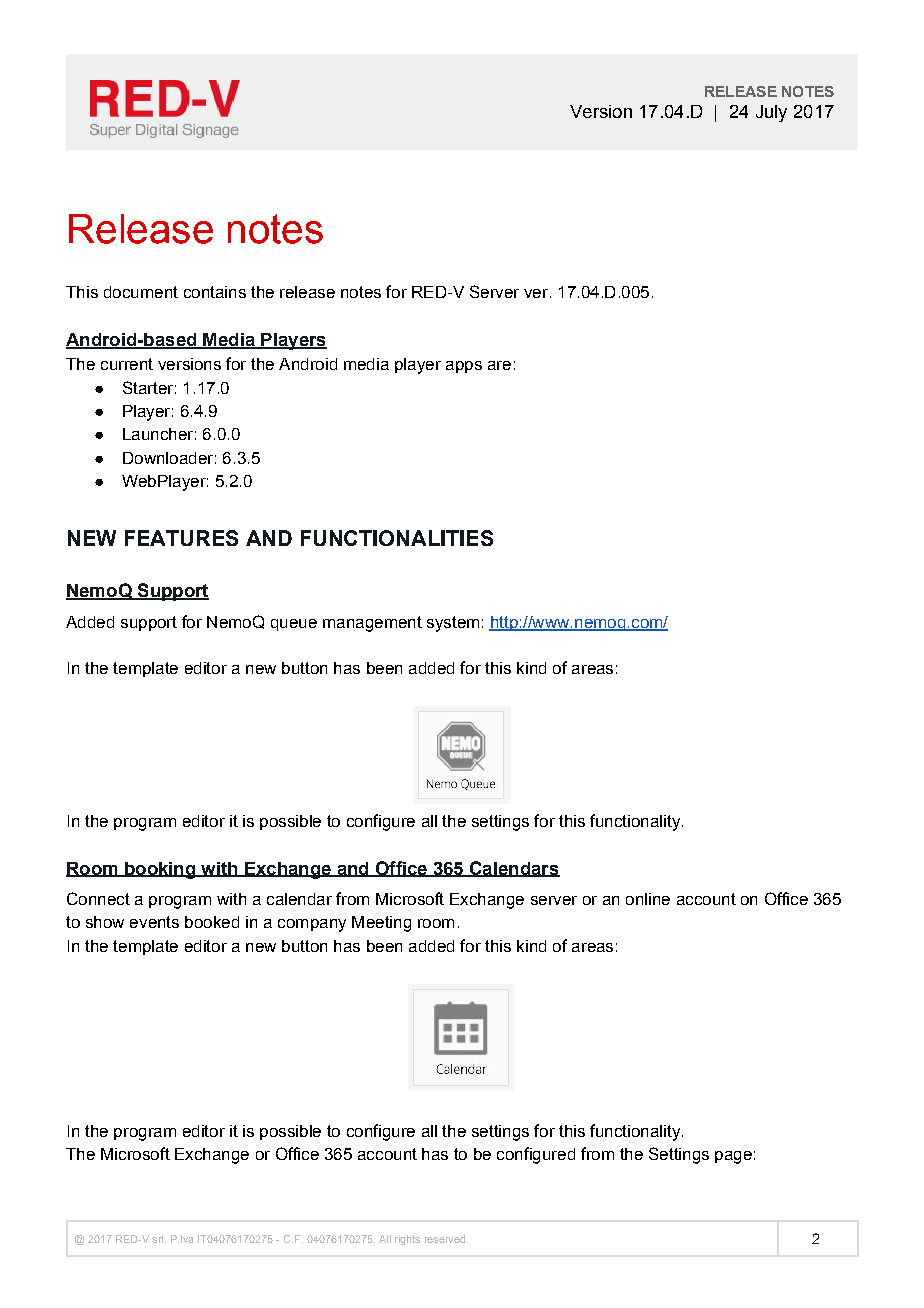 This page has width=924, height=1308. I want to click on online, so click(648, 899).
